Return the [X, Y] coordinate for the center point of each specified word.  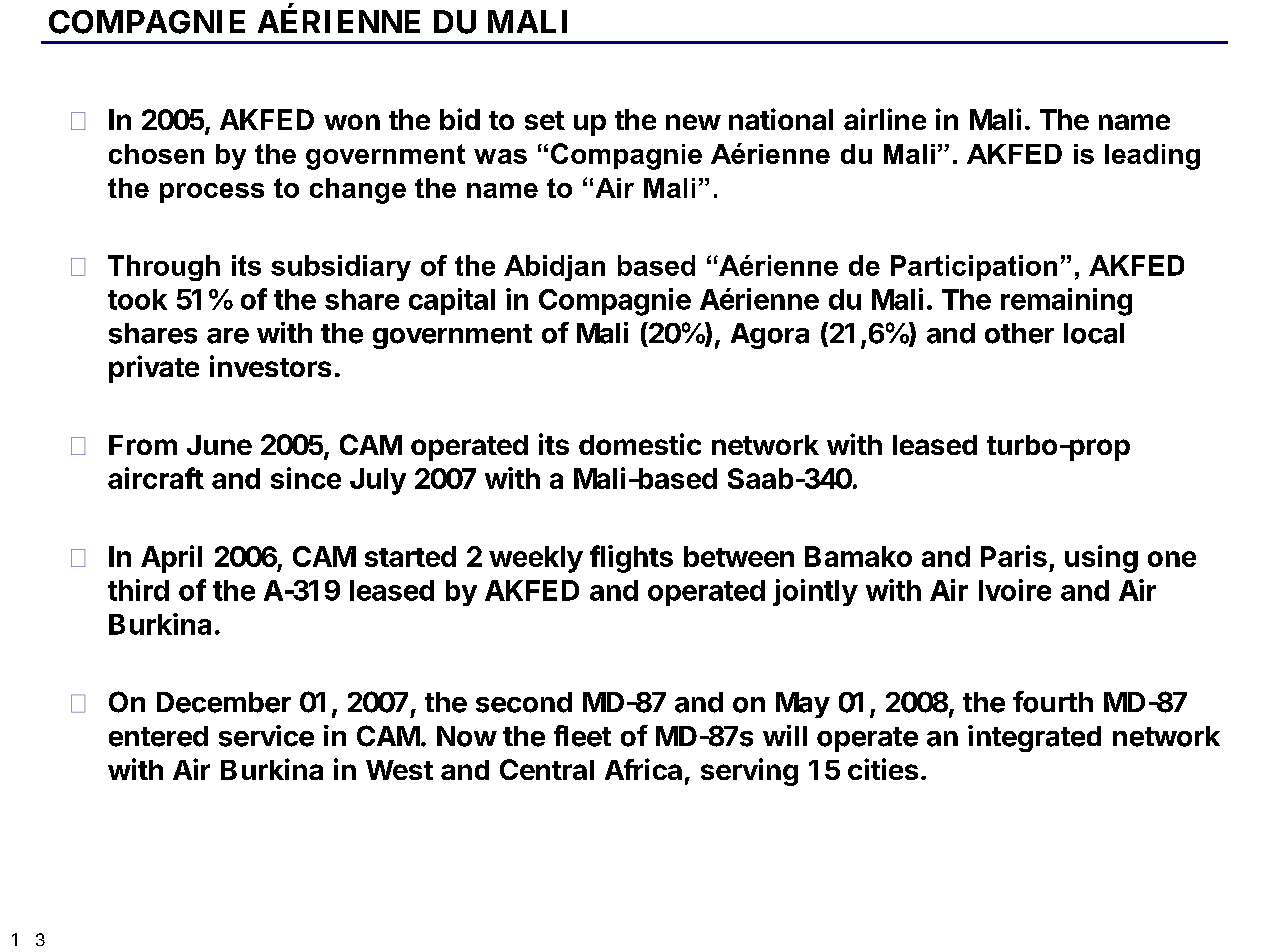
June [219, 445]
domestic [640, 444]
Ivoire [1015, 590]
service [266, 736]
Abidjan [554, 268]
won [352, 122]
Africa [643, 769]
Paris [1014, 556]
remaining [1066, 302]
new [693, 122]
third [138, 590]
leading [1152, 157]
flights [631, 559]
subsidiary [341, 268]
